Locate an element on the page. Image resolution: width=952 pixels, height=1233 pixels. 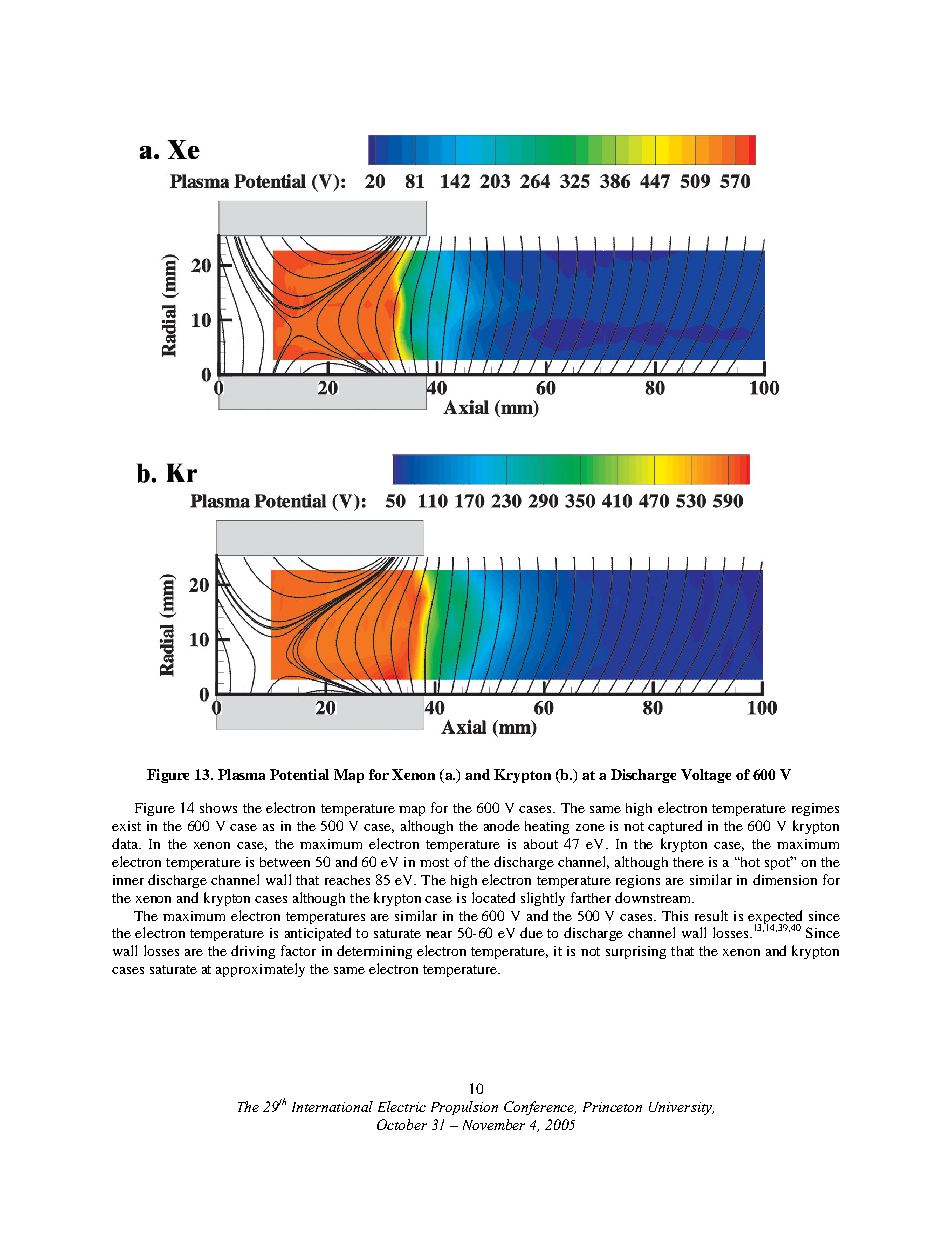
anode is located at coordinates (502, 825).
